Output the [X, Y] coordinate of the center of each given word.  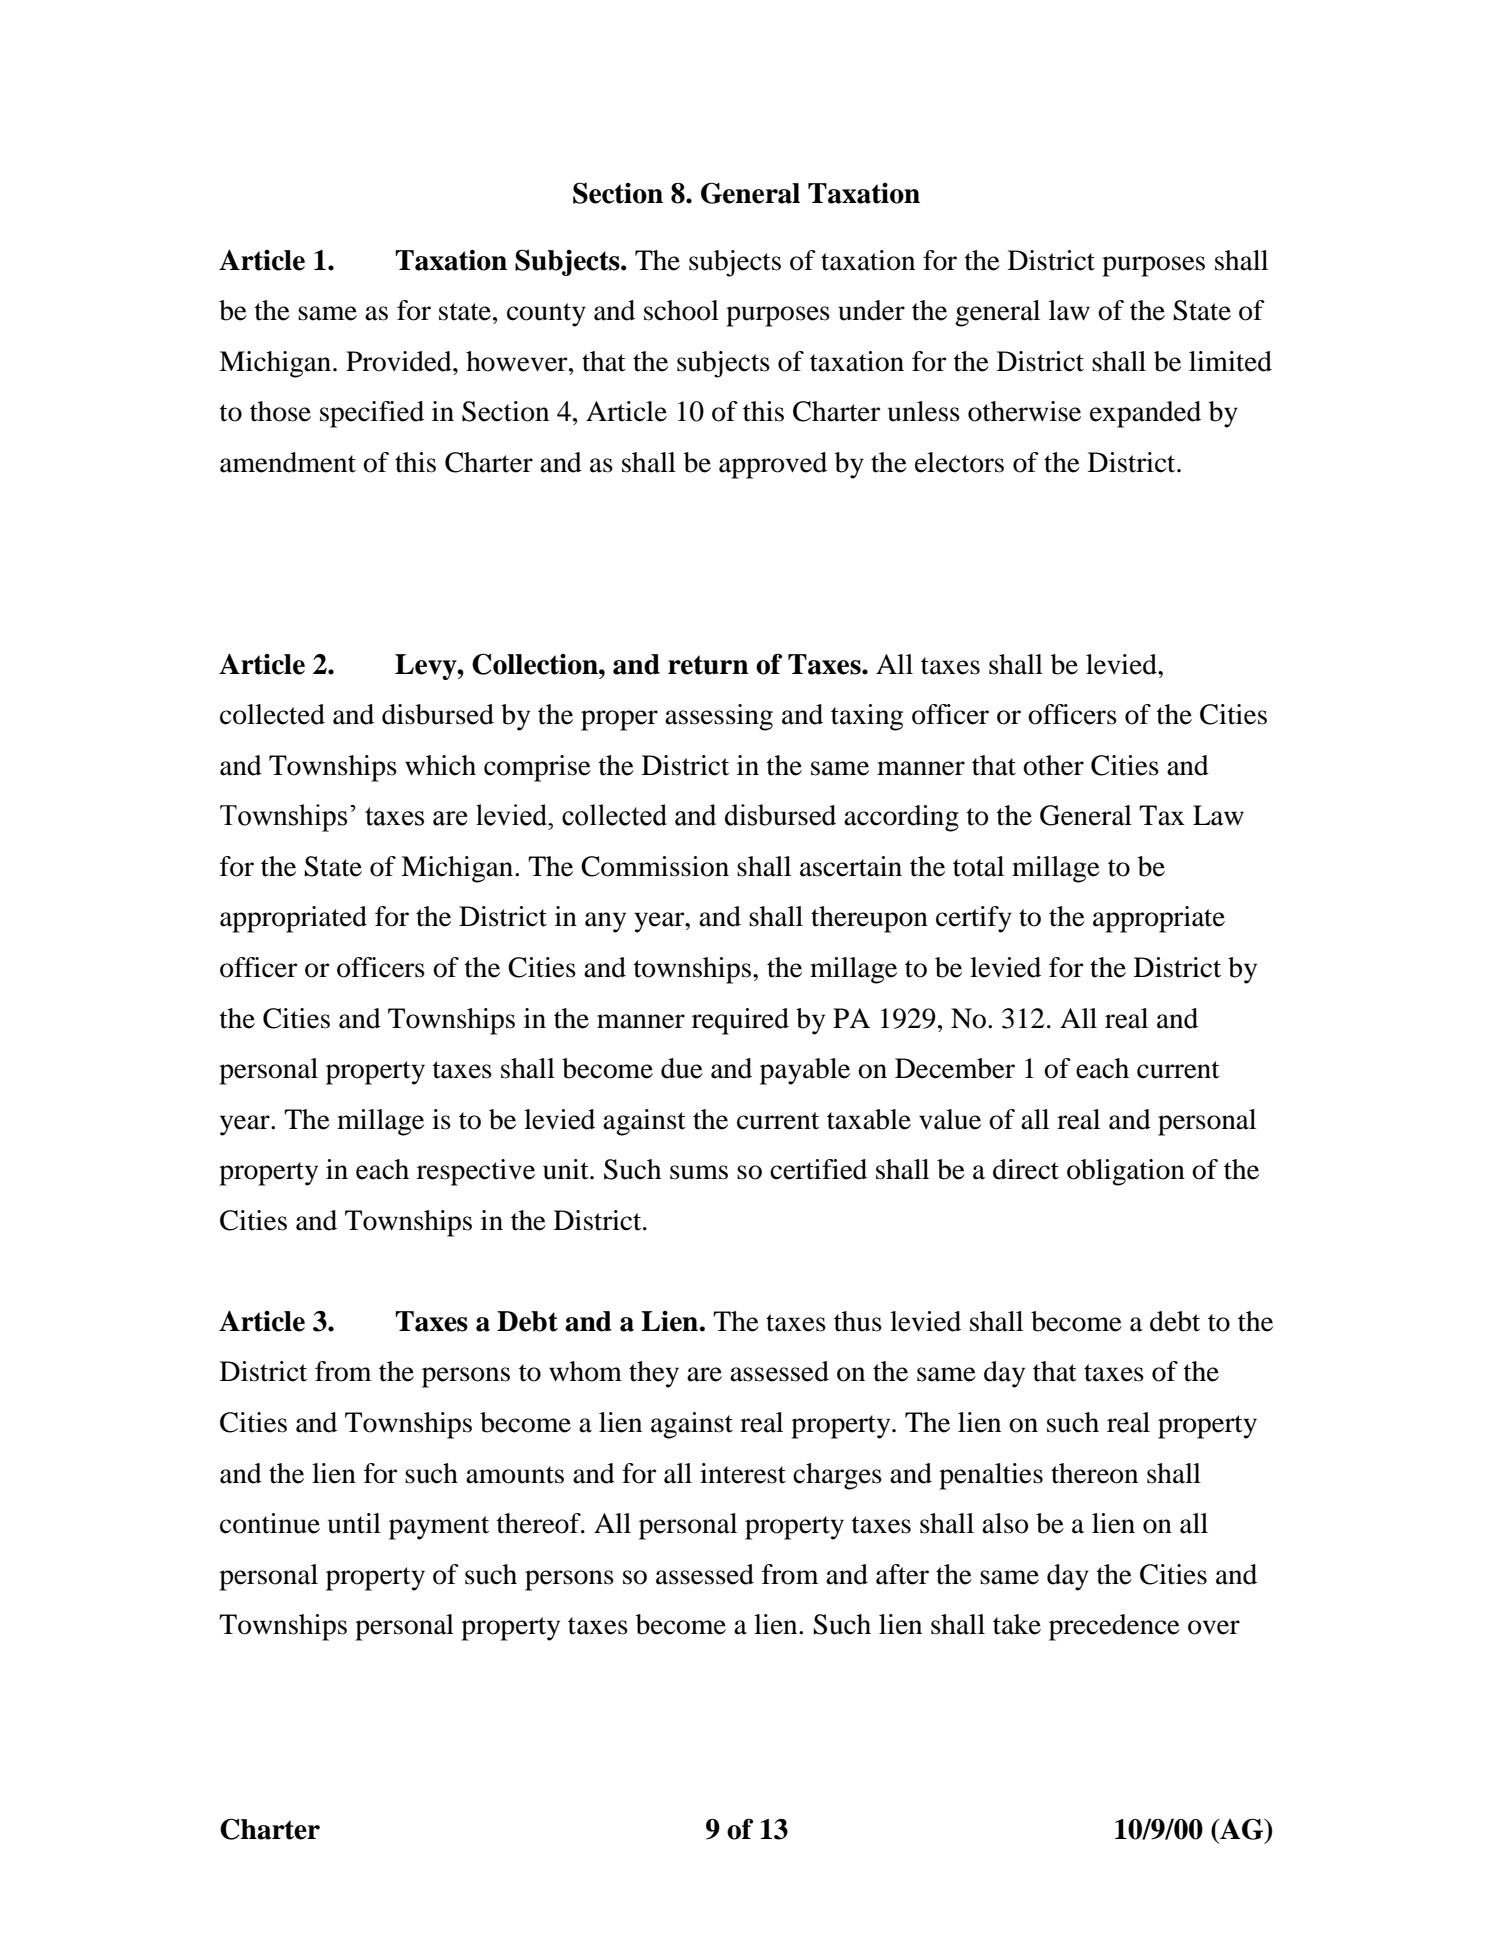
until [354, 1523]
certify [974, 919]
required [740, 1021]
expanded [1145, 414]
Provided [400, 361]
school [681, 310]
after [902, 1574]
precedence [1114, 1627]
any [605, 922]
